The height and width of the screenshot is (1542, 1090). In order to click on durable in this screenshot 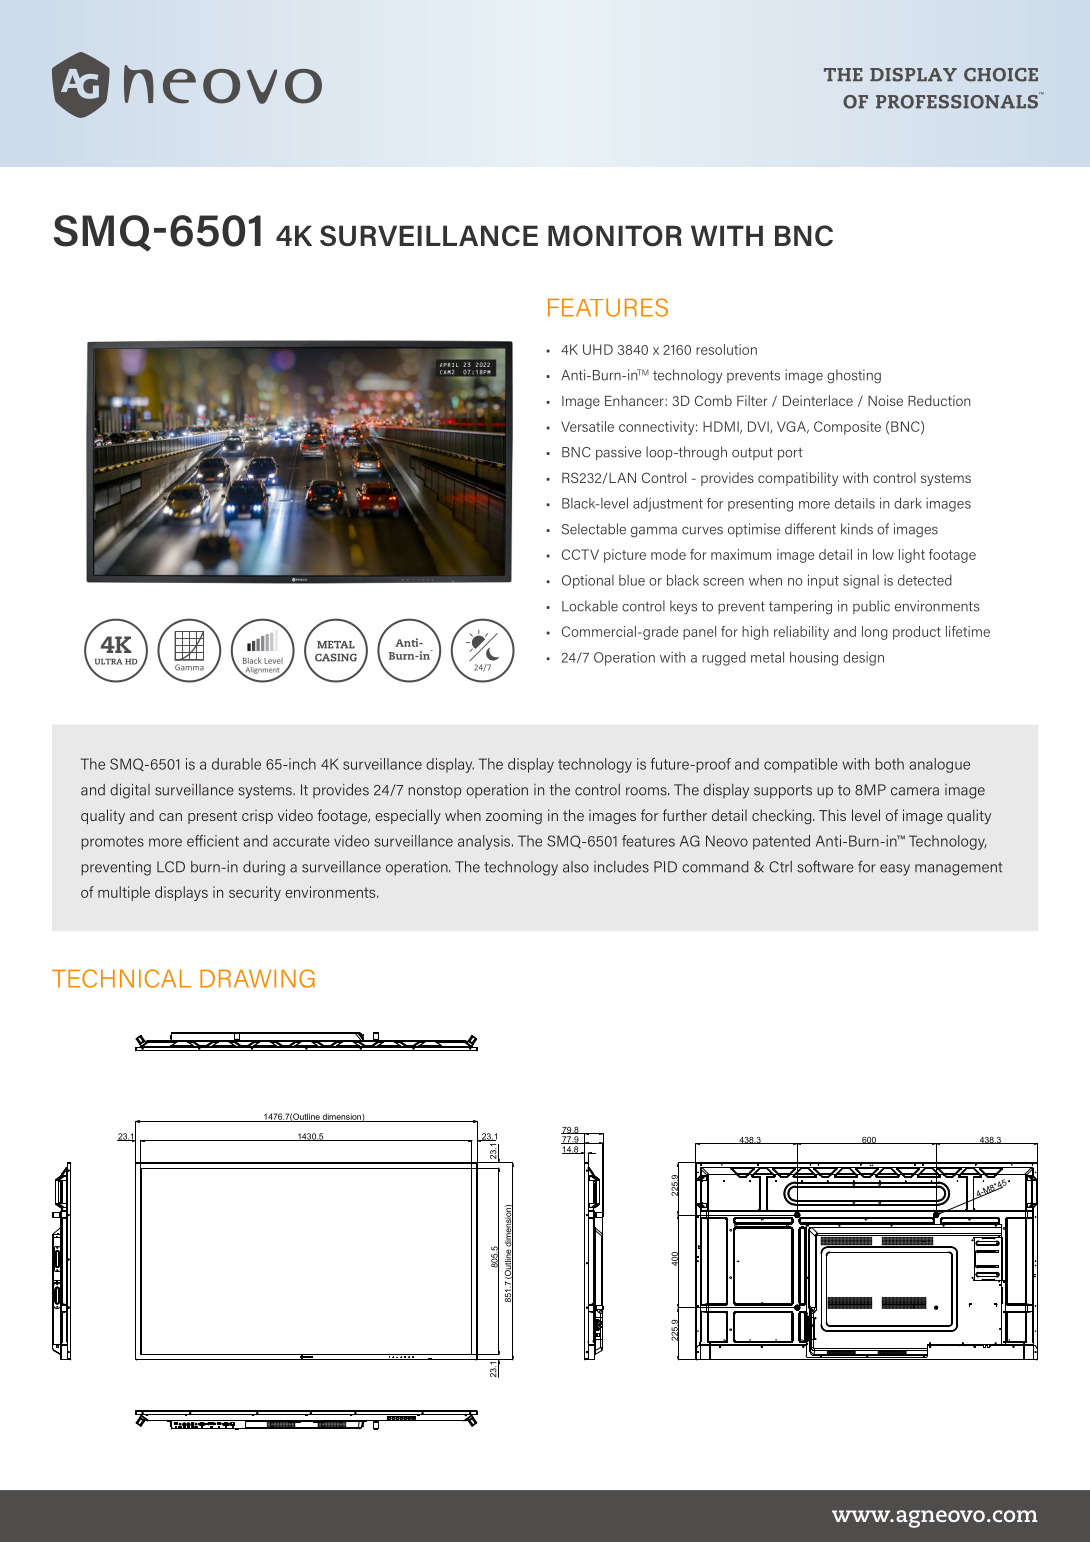, I will do `click(236, 764)`.
